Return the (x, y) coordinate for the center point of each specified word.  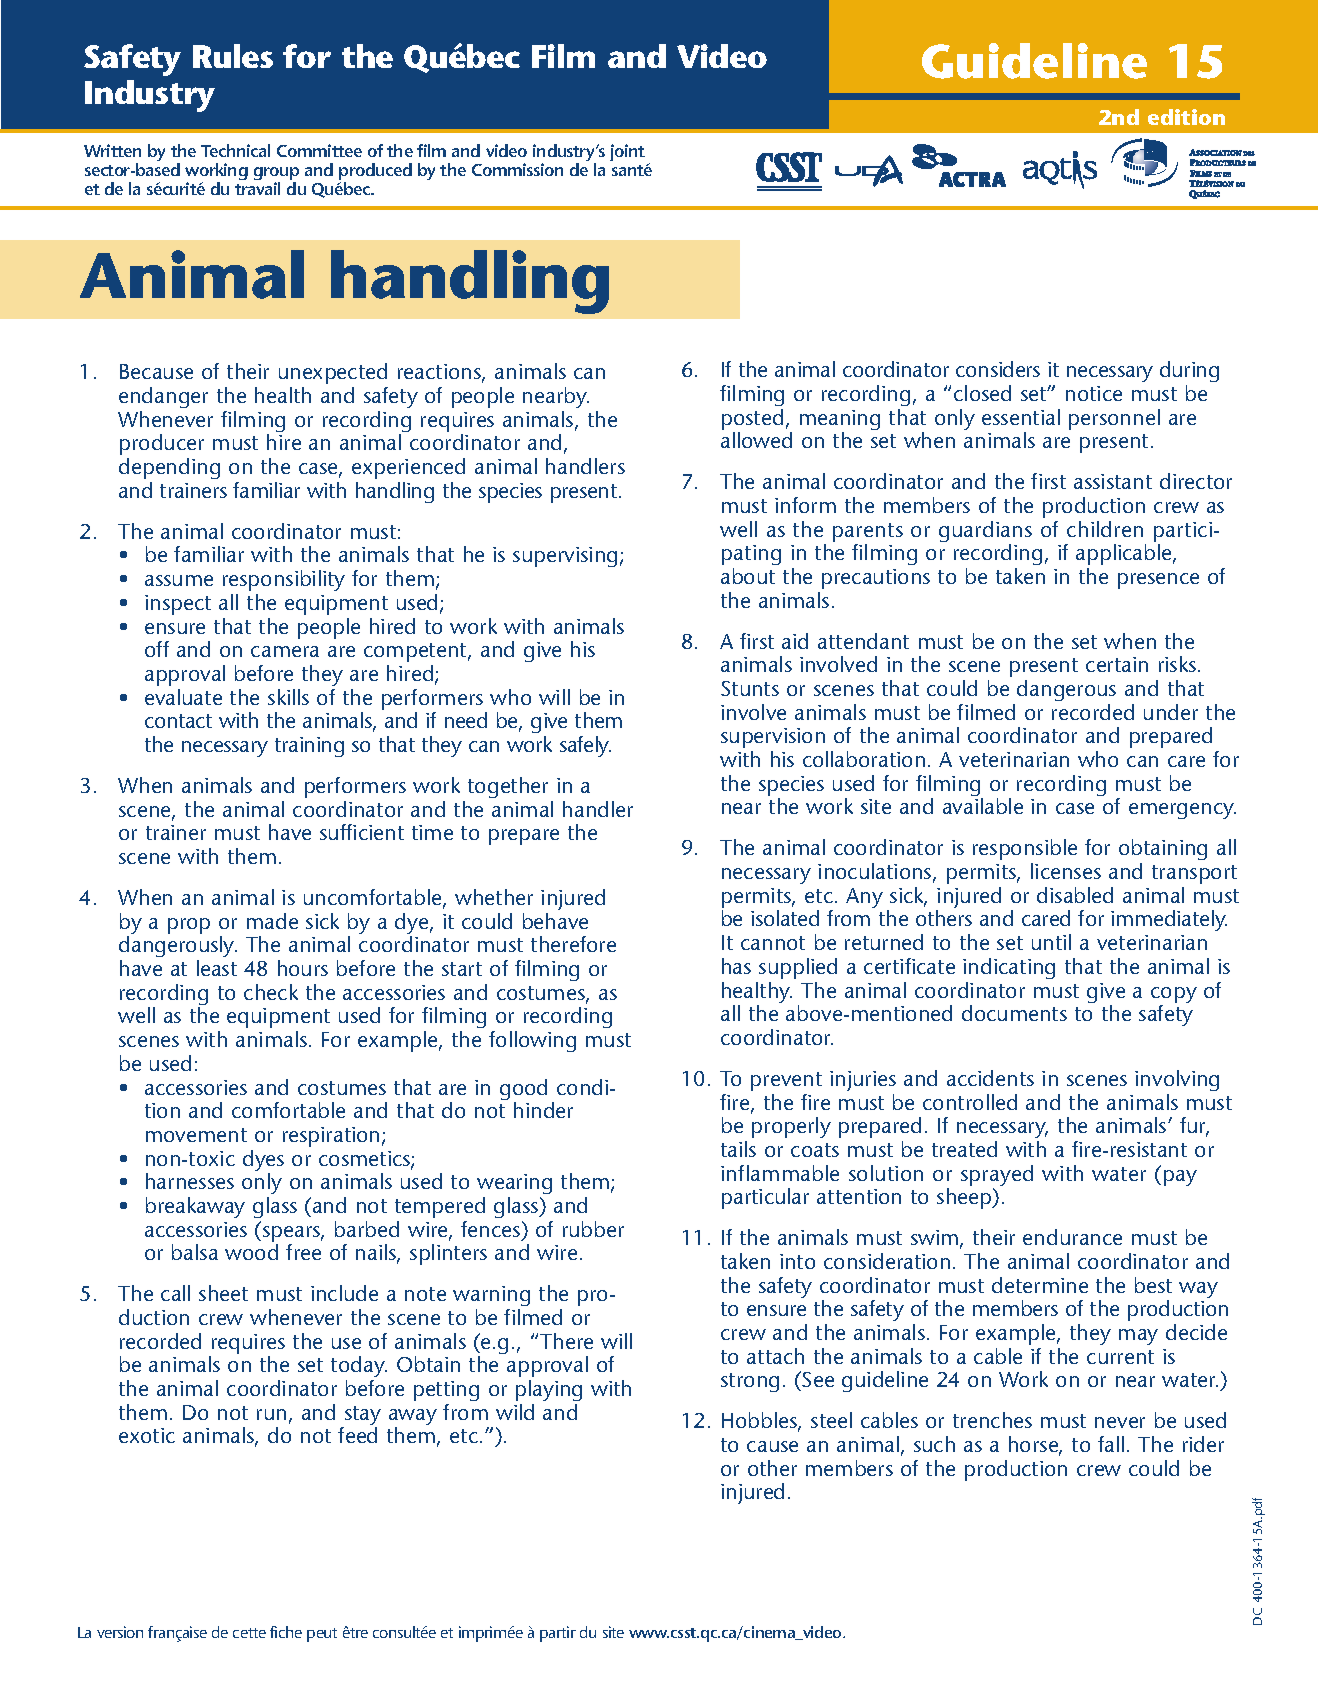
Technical (235, 150)
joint (627, 152)
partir (558, 1634)
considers (998, 369)
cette (249, 1633)
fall (1111, 1444)
